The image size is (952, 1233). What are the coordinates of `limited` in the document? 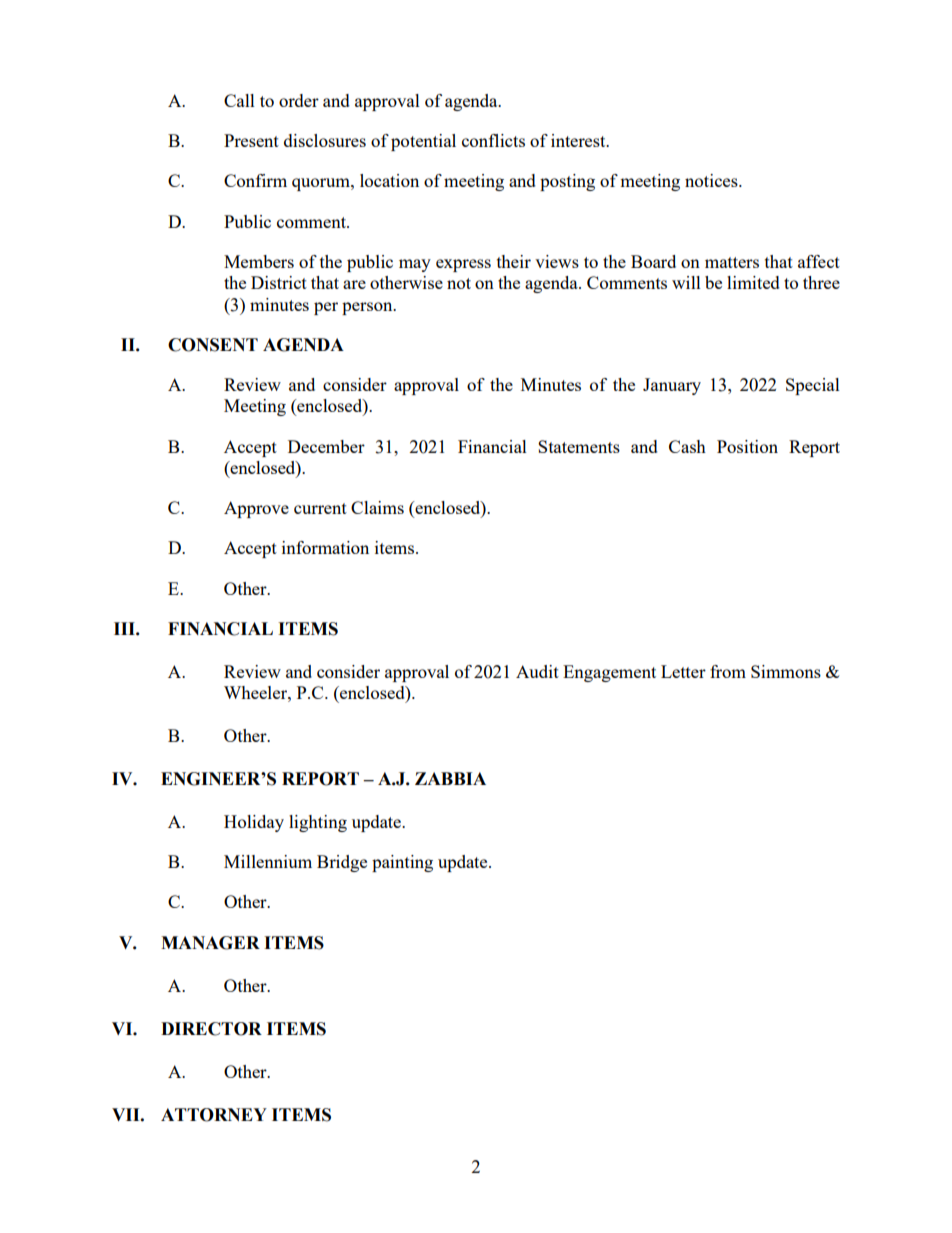 It's located at (753, 282).
